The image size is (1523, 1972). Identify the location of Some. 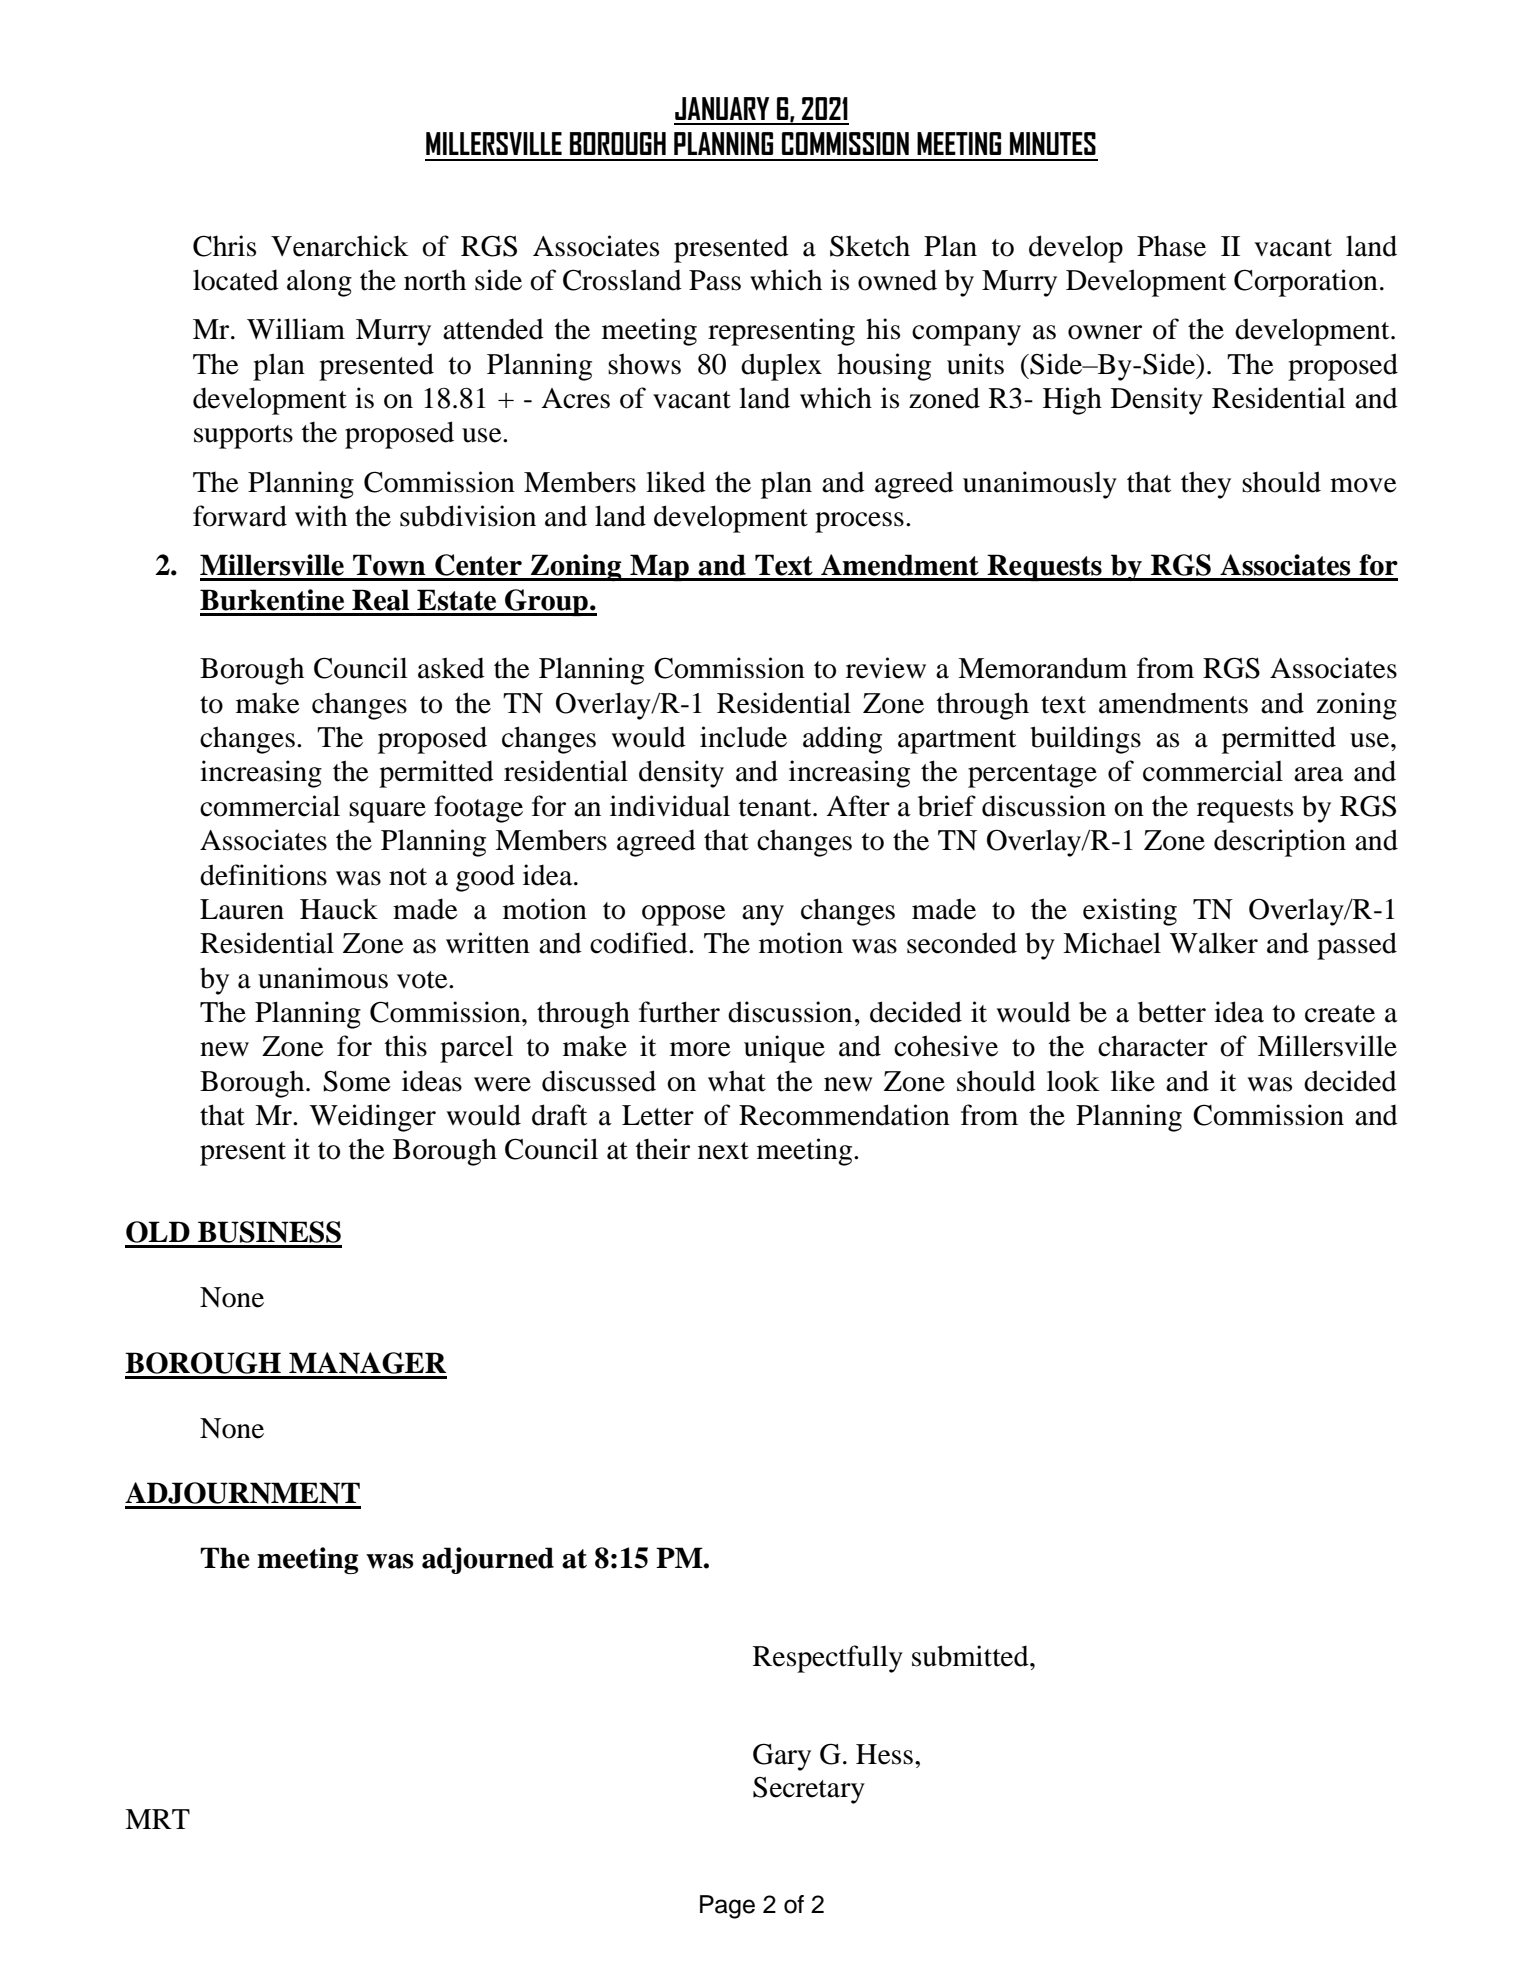
(357, 1081).
